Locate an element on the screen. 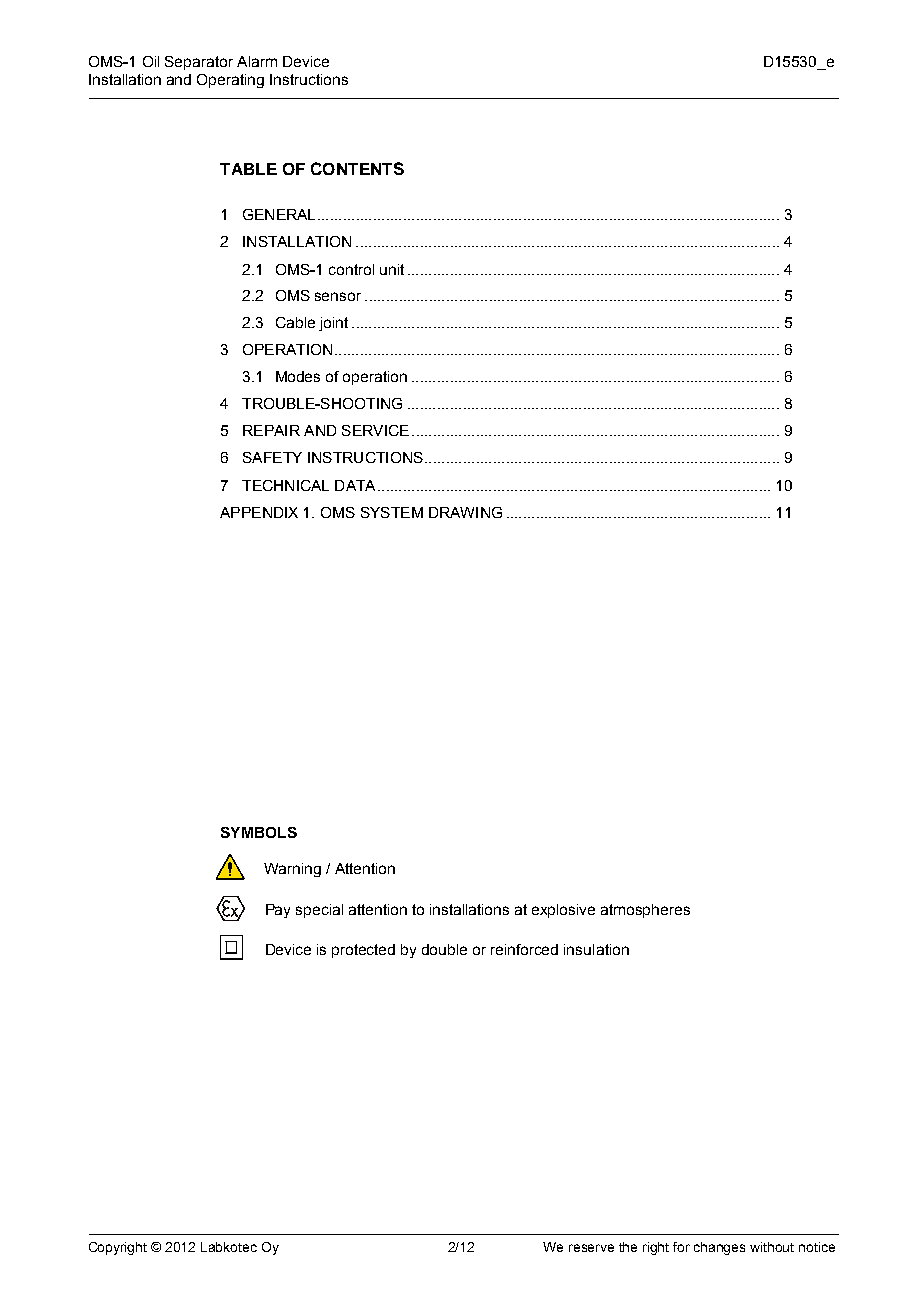 This screenshot has height=1308, width=924. unit is located at coordinates (392, 269).
